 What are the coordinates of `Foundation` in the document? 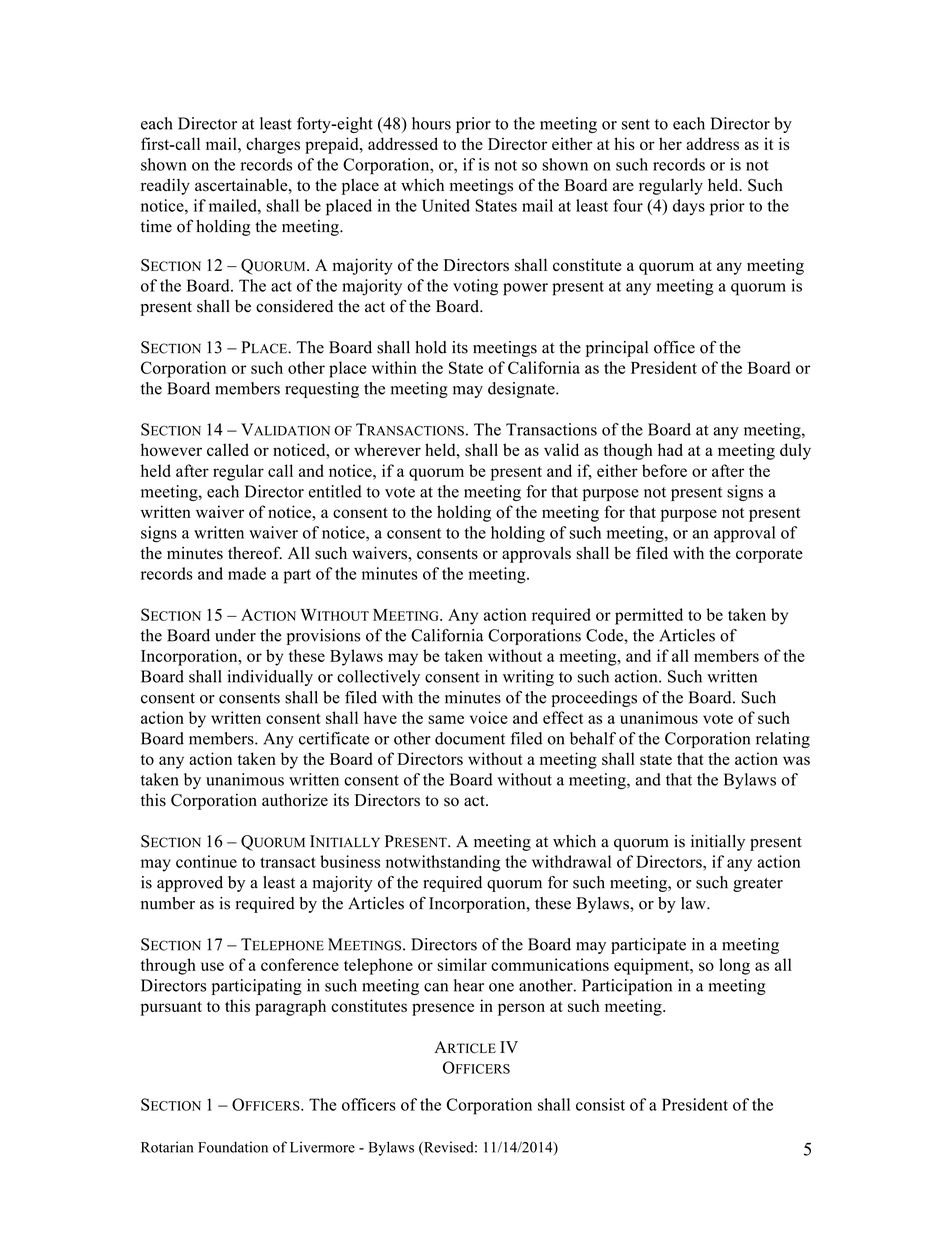 It's located at (233, 1147).
